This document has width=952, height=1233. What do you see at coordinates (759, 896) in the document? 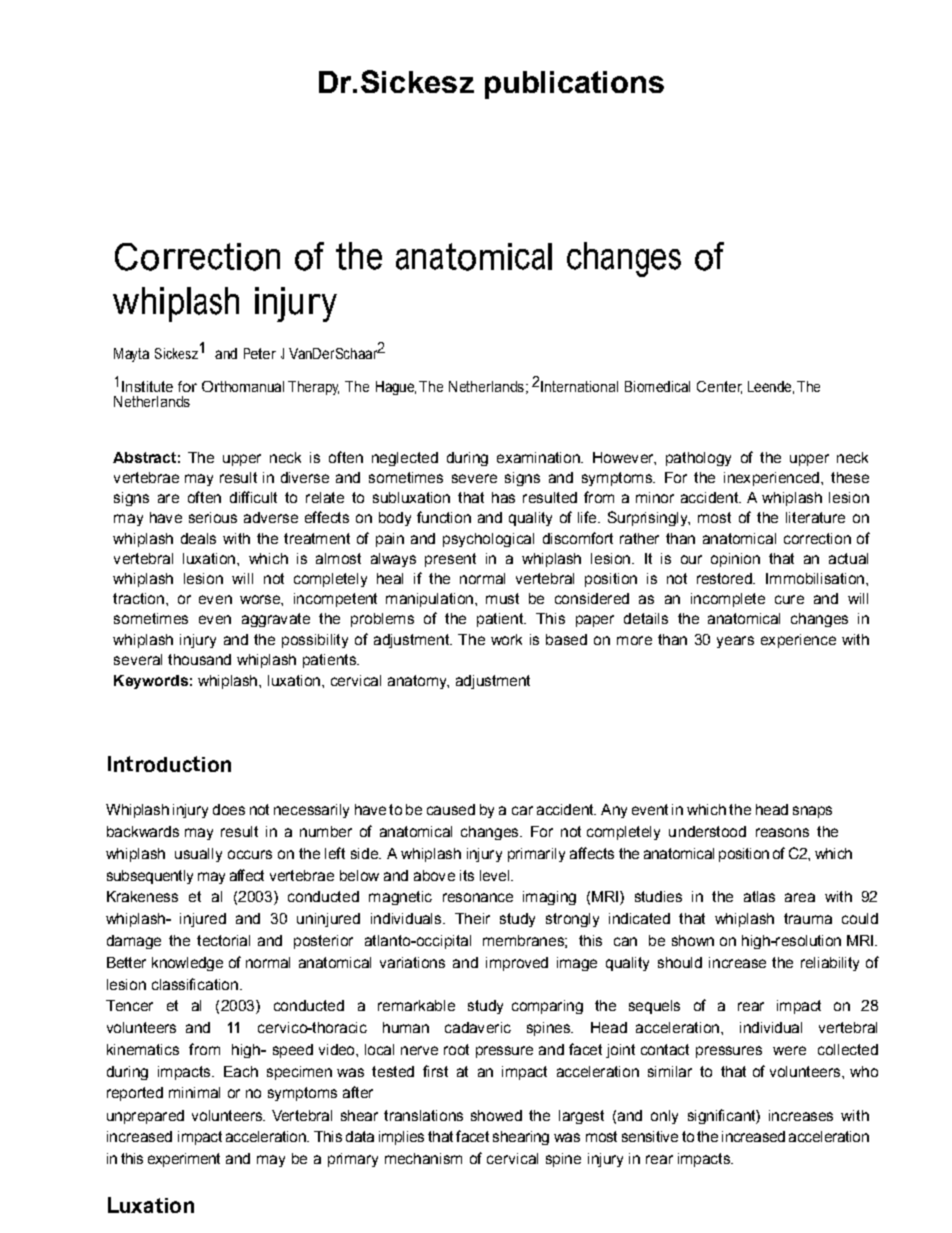
I see `atlas` at bounding box center [759, 896].
